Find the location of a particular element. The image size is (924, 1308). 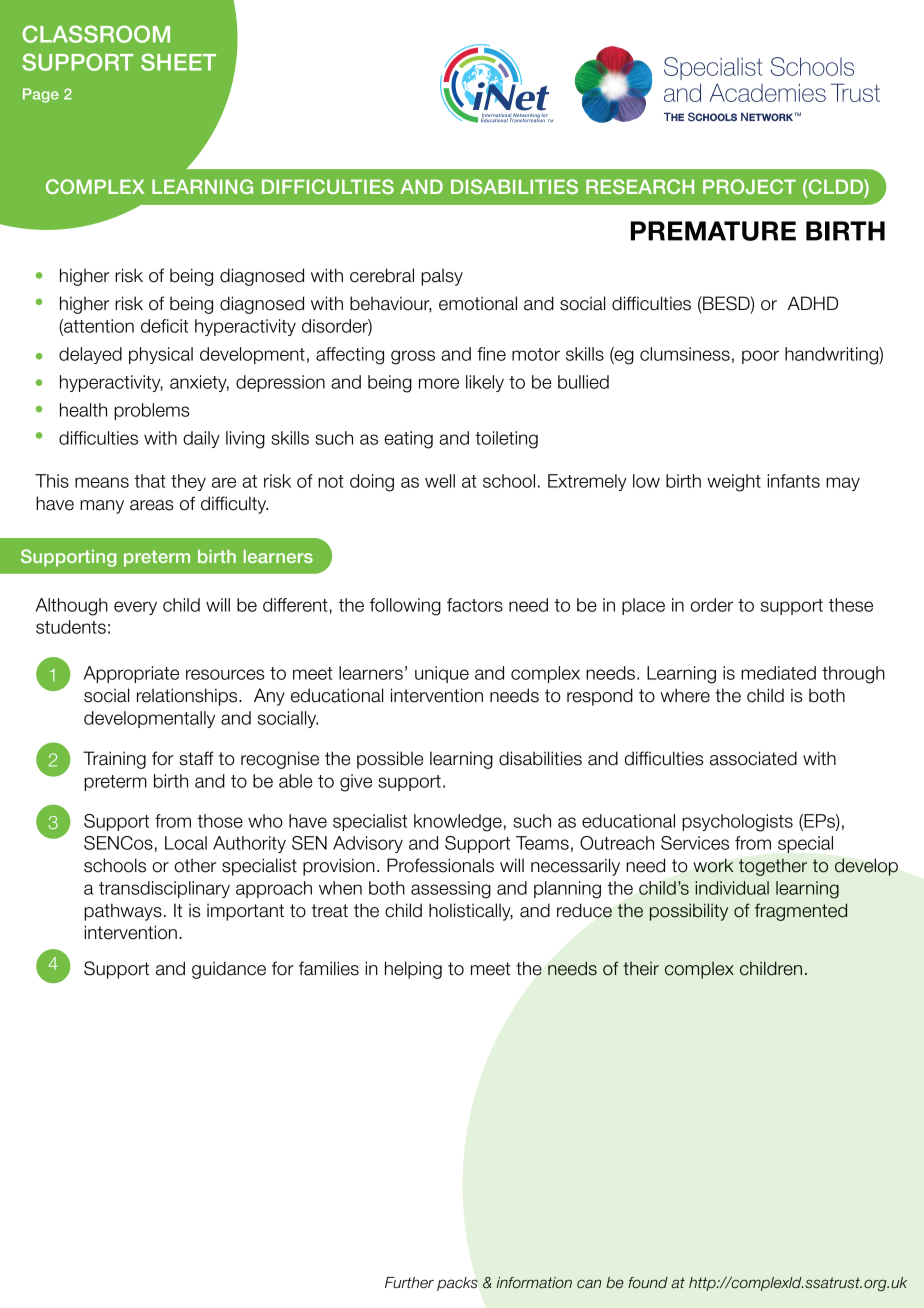

PROJECT is located at coordinates (749, 186).
